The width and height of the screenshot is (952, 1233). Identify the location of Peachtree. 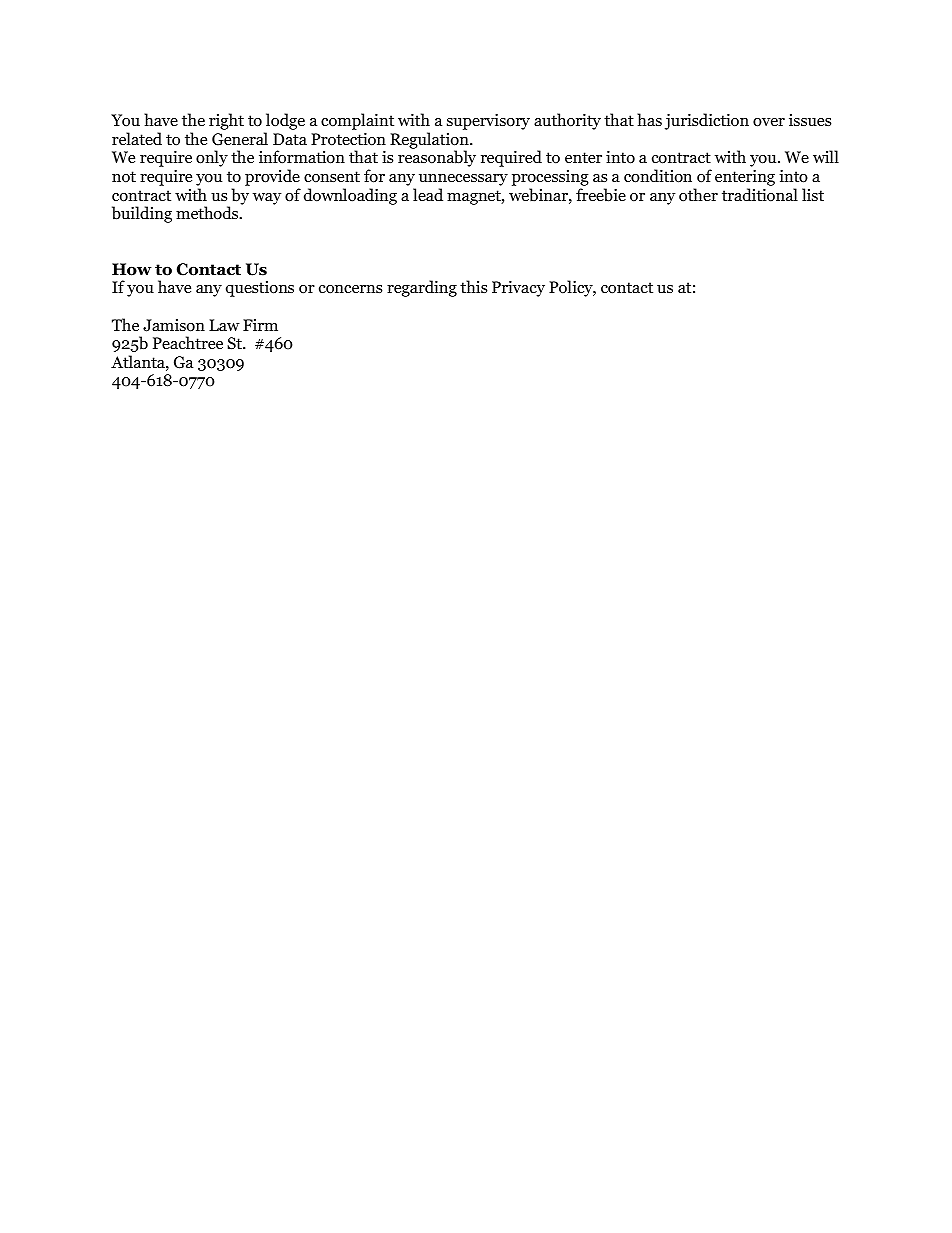
(188, 342).
